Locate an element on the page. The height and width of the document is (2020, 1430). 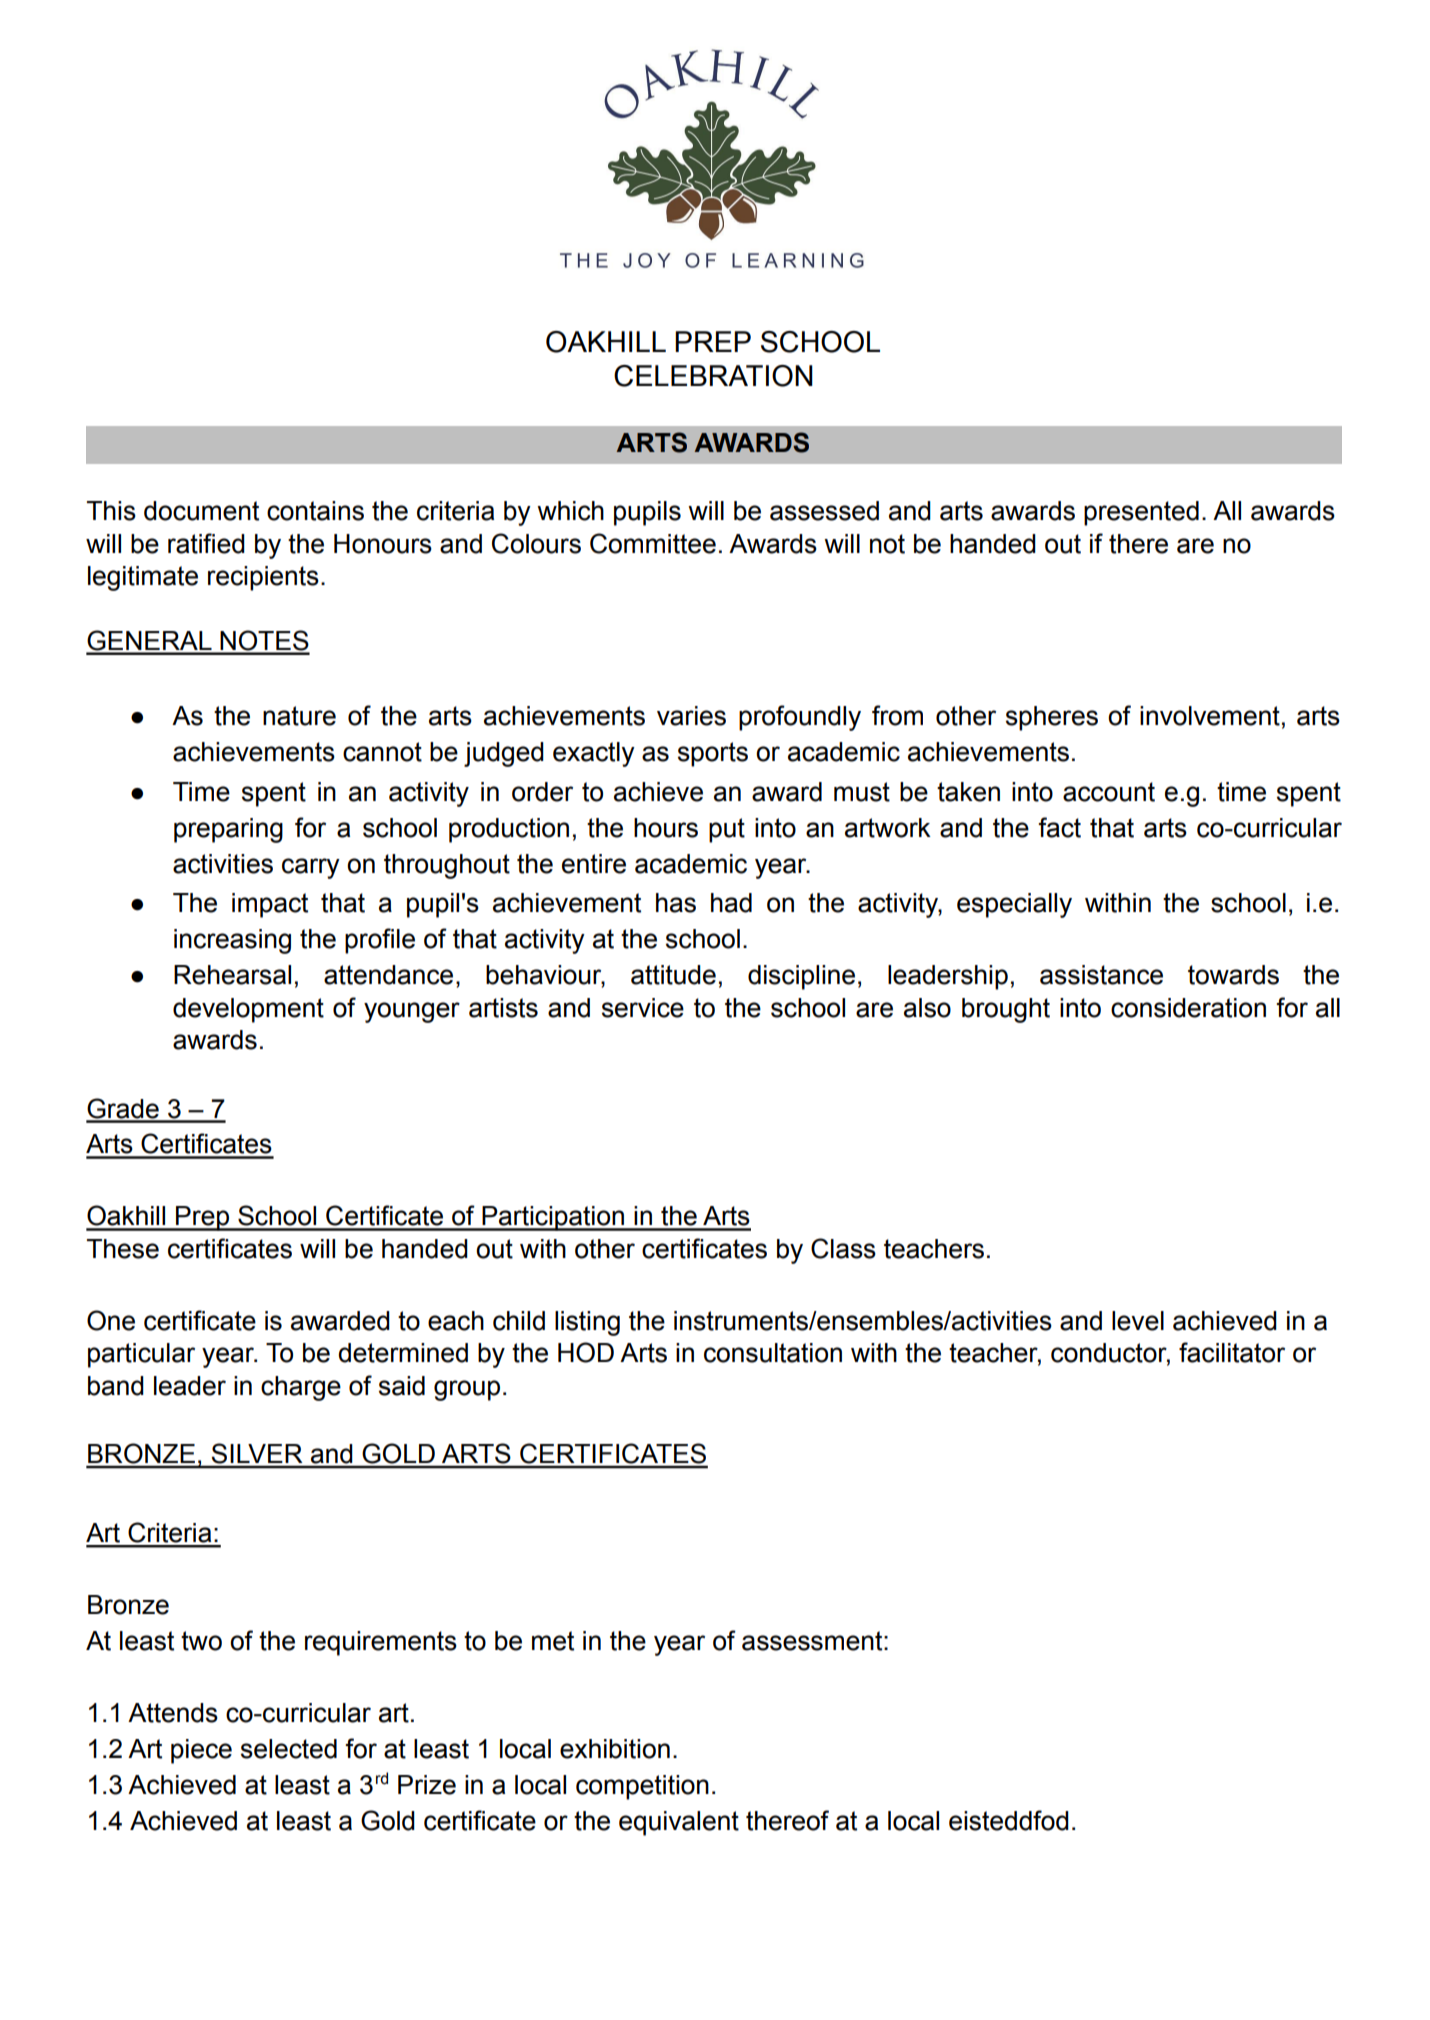
CELEBRATION is located at coordinates (713, 376).
